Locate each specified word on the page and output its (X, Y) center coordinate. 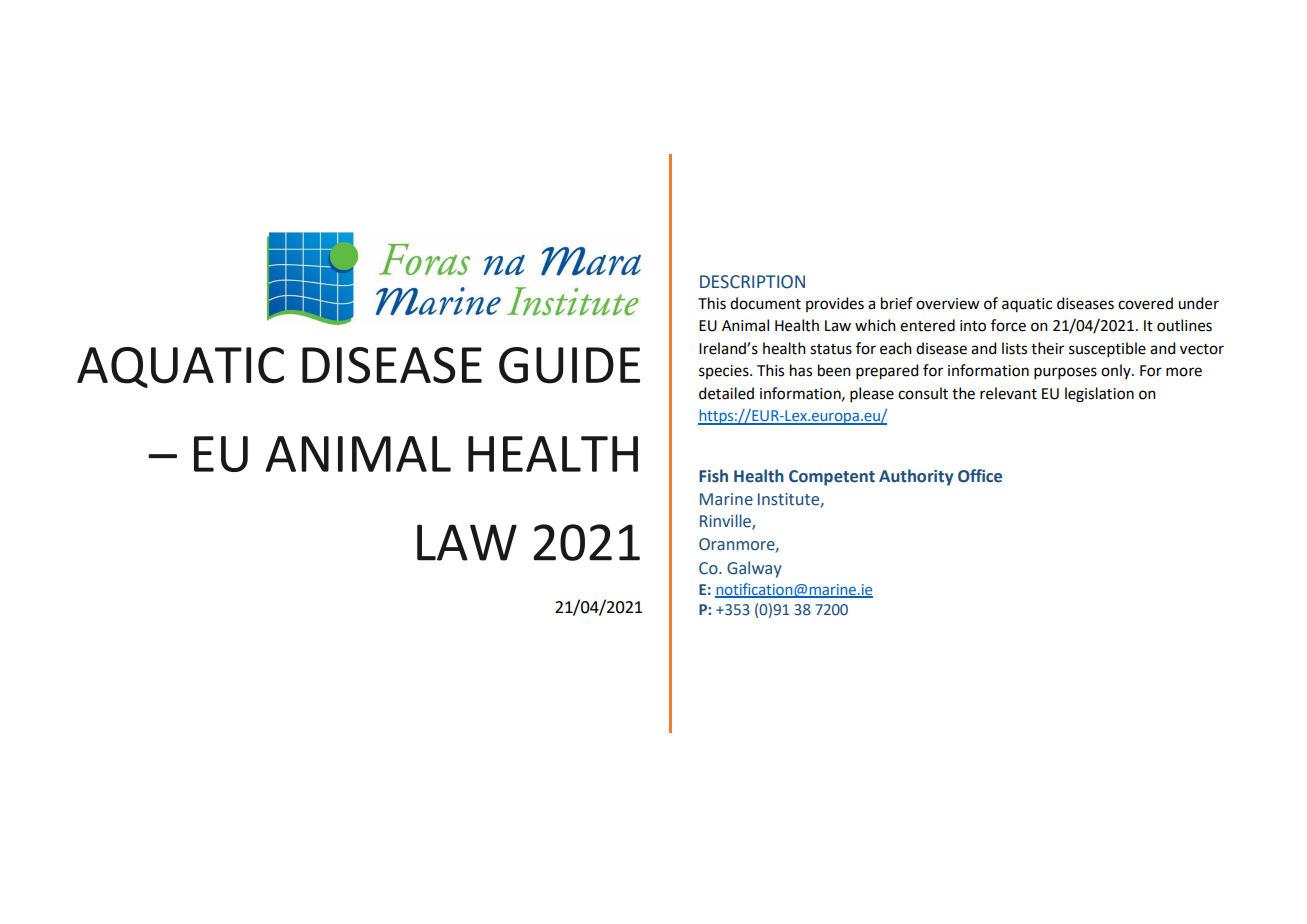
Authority (916, 477)
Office (980, 476)
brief (897, 303)
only (1117, 371)
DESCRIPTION (752, 282)
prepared (887, 372)
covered (1145, 303)
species (725, 372)
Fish (713, 476)
